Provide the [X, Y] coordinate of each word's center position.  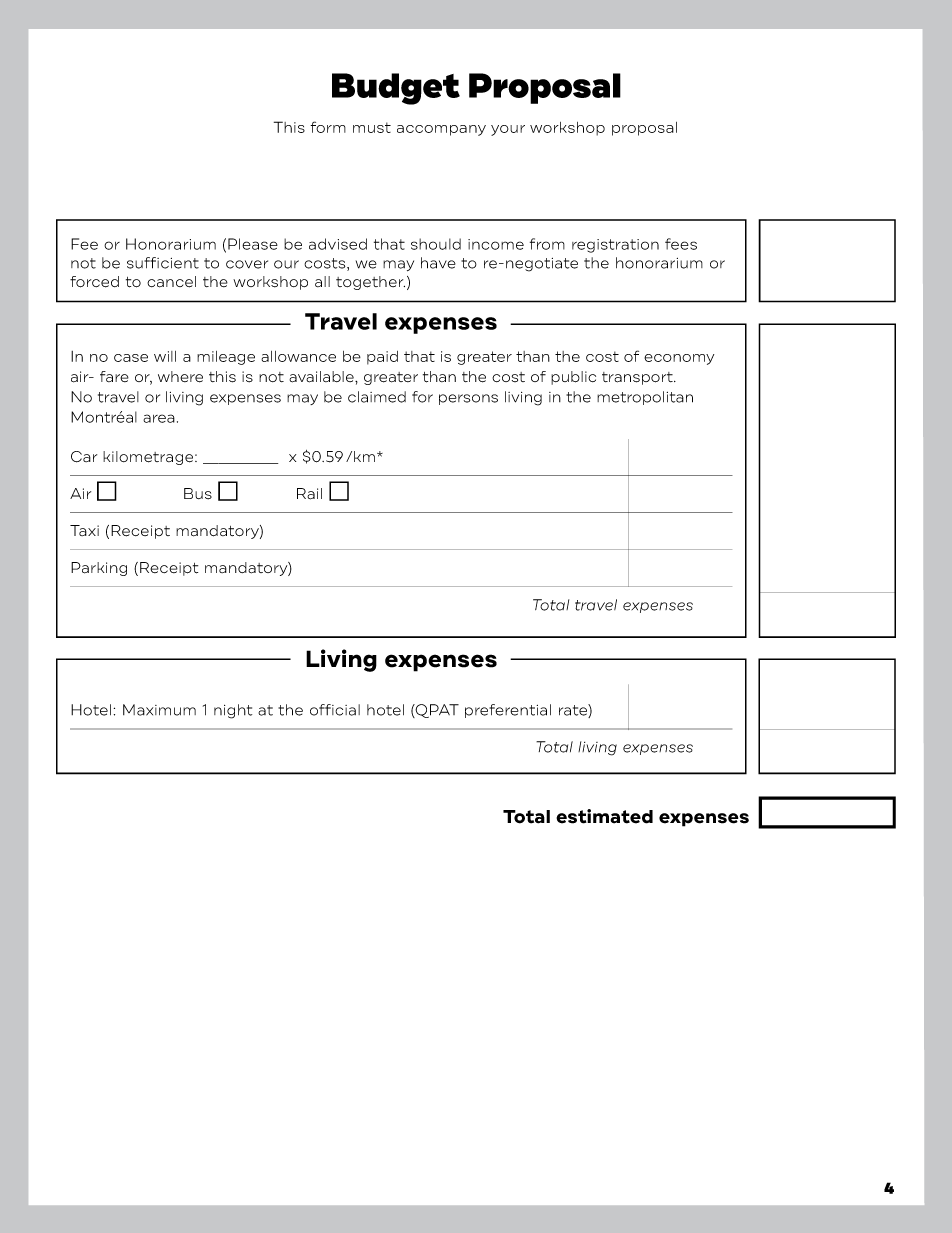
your [508, 130]
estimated [604, 816]
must [372, 127]
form [328, 127]
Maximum [159, 710]
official [335, 710]
